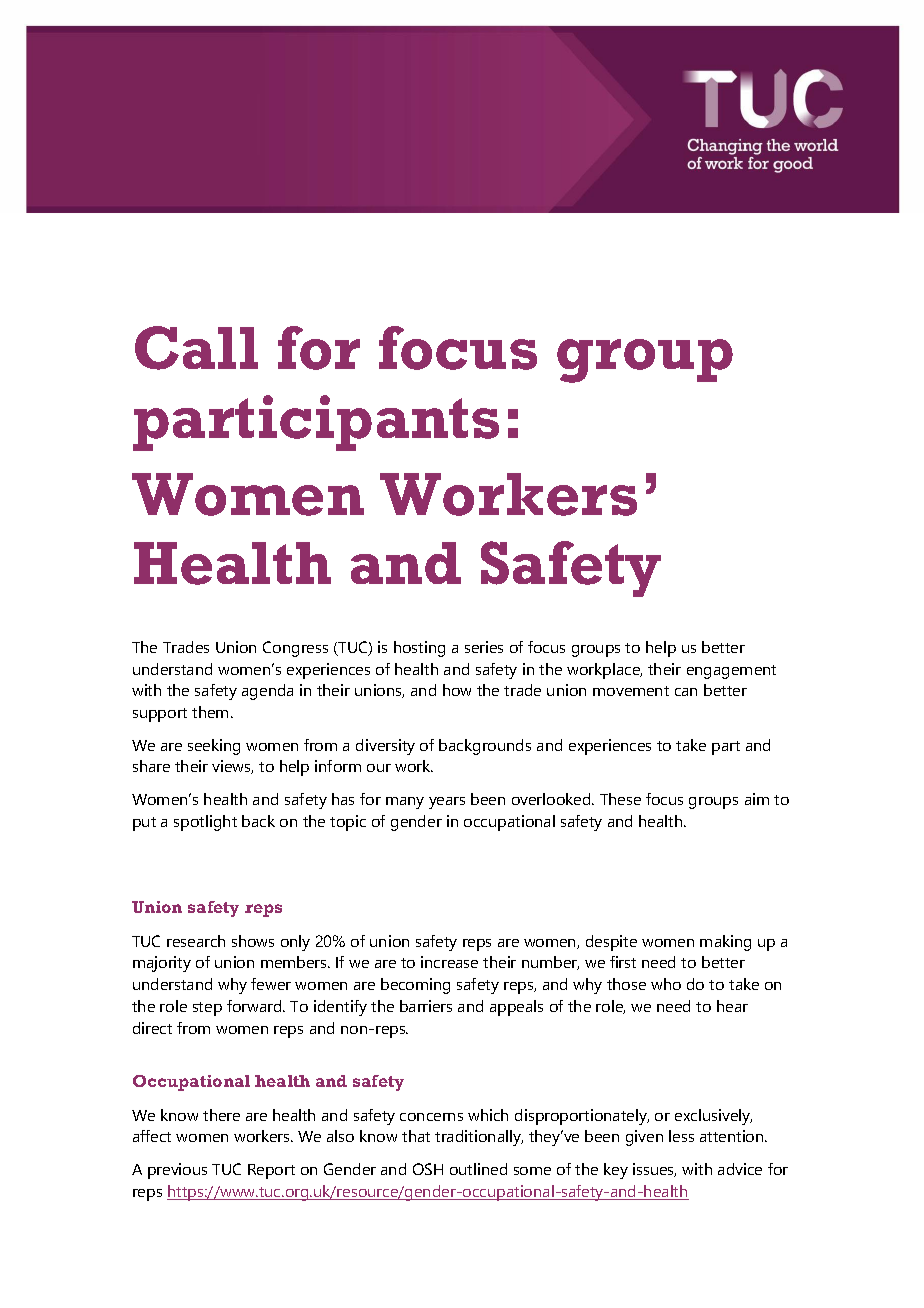 The width and height of the document is (924, 1308). What do you see at coordinates (731, 672) in the document?
I see `engagement` at bounding box center [731, 672].
